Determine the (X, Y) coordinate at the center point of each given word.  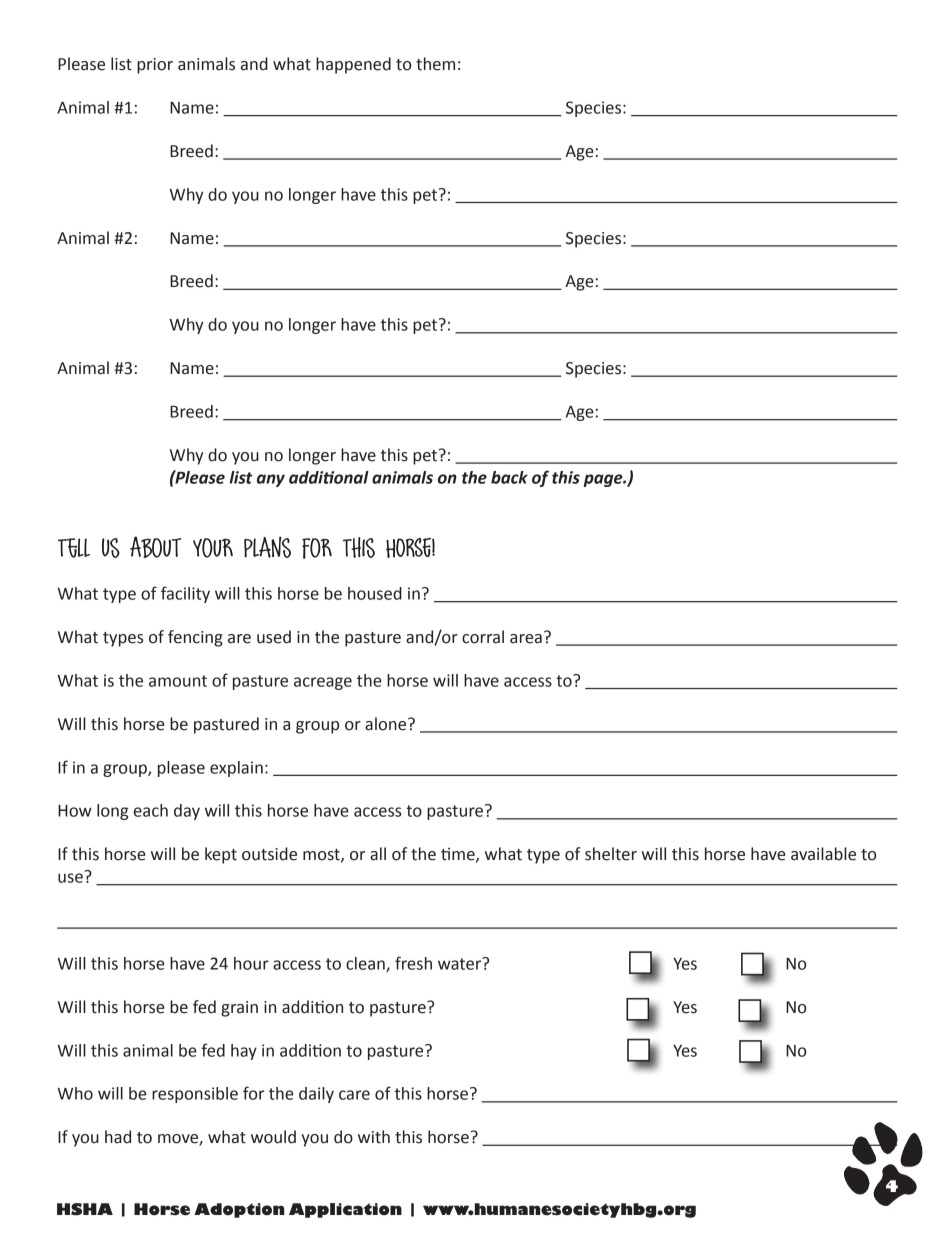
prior (155, 66)
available (823, 854)
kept (221, 855)
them (435, 64)
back (509, 477)
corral (483, 637)
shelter (611, 854)
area (526, 639)
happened (353, 65)
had (118, 1137)
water (461, 963)
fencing (195, 638)
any (271, 480)
